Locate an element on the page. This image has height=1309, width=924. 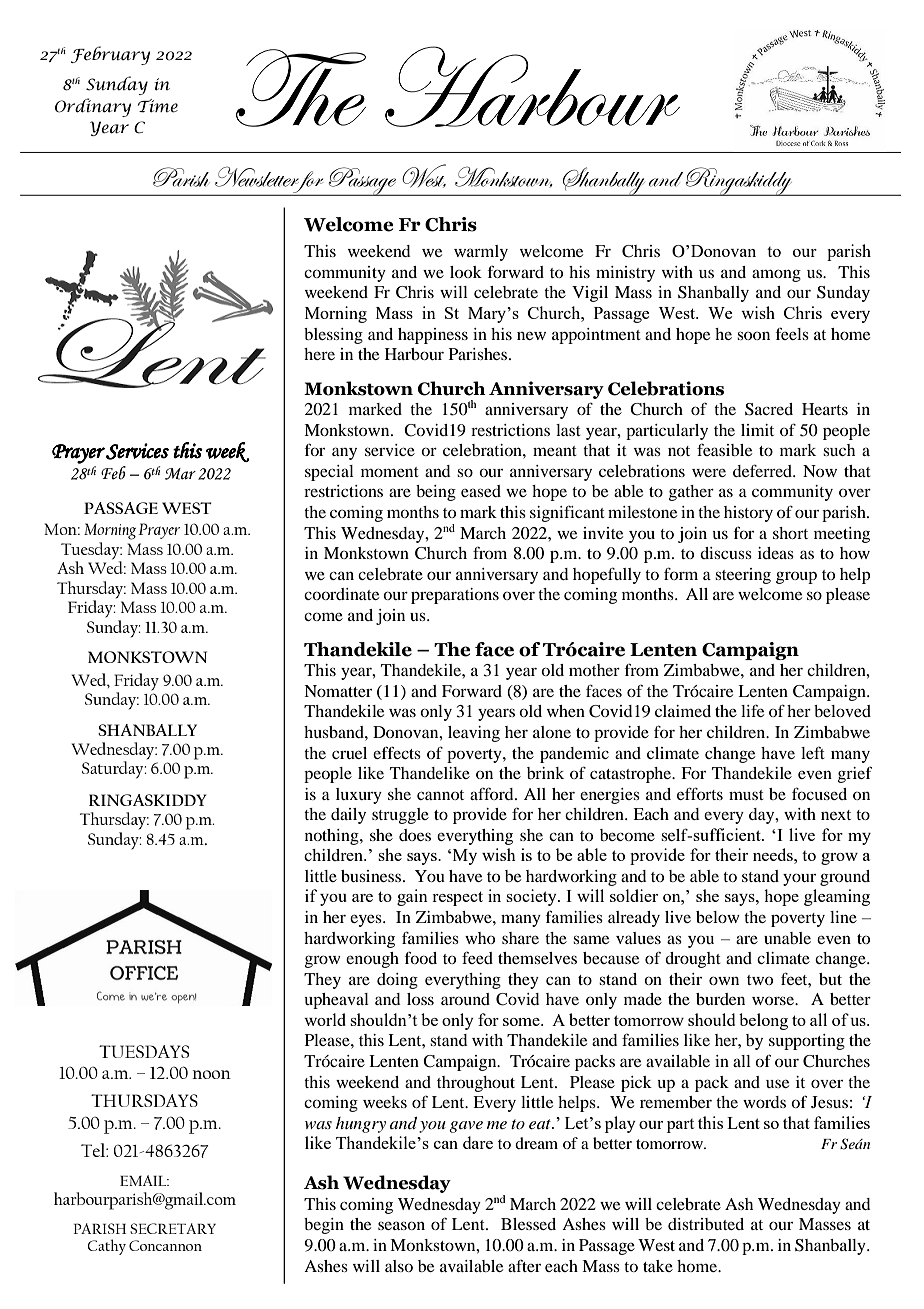
Time is located at coordinates (158, 106).
